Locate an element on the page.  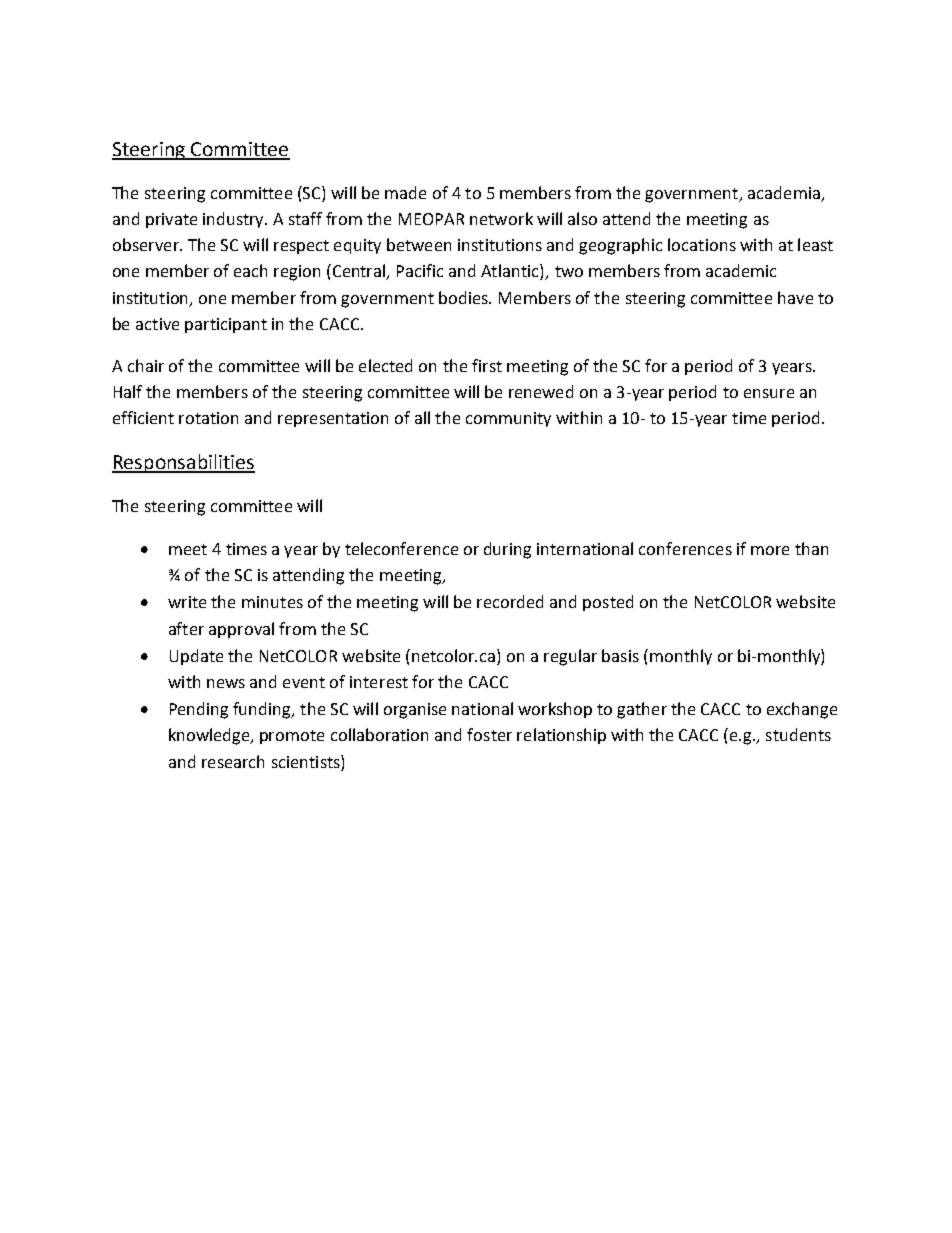
industry is located at coordinates (235, 220).
